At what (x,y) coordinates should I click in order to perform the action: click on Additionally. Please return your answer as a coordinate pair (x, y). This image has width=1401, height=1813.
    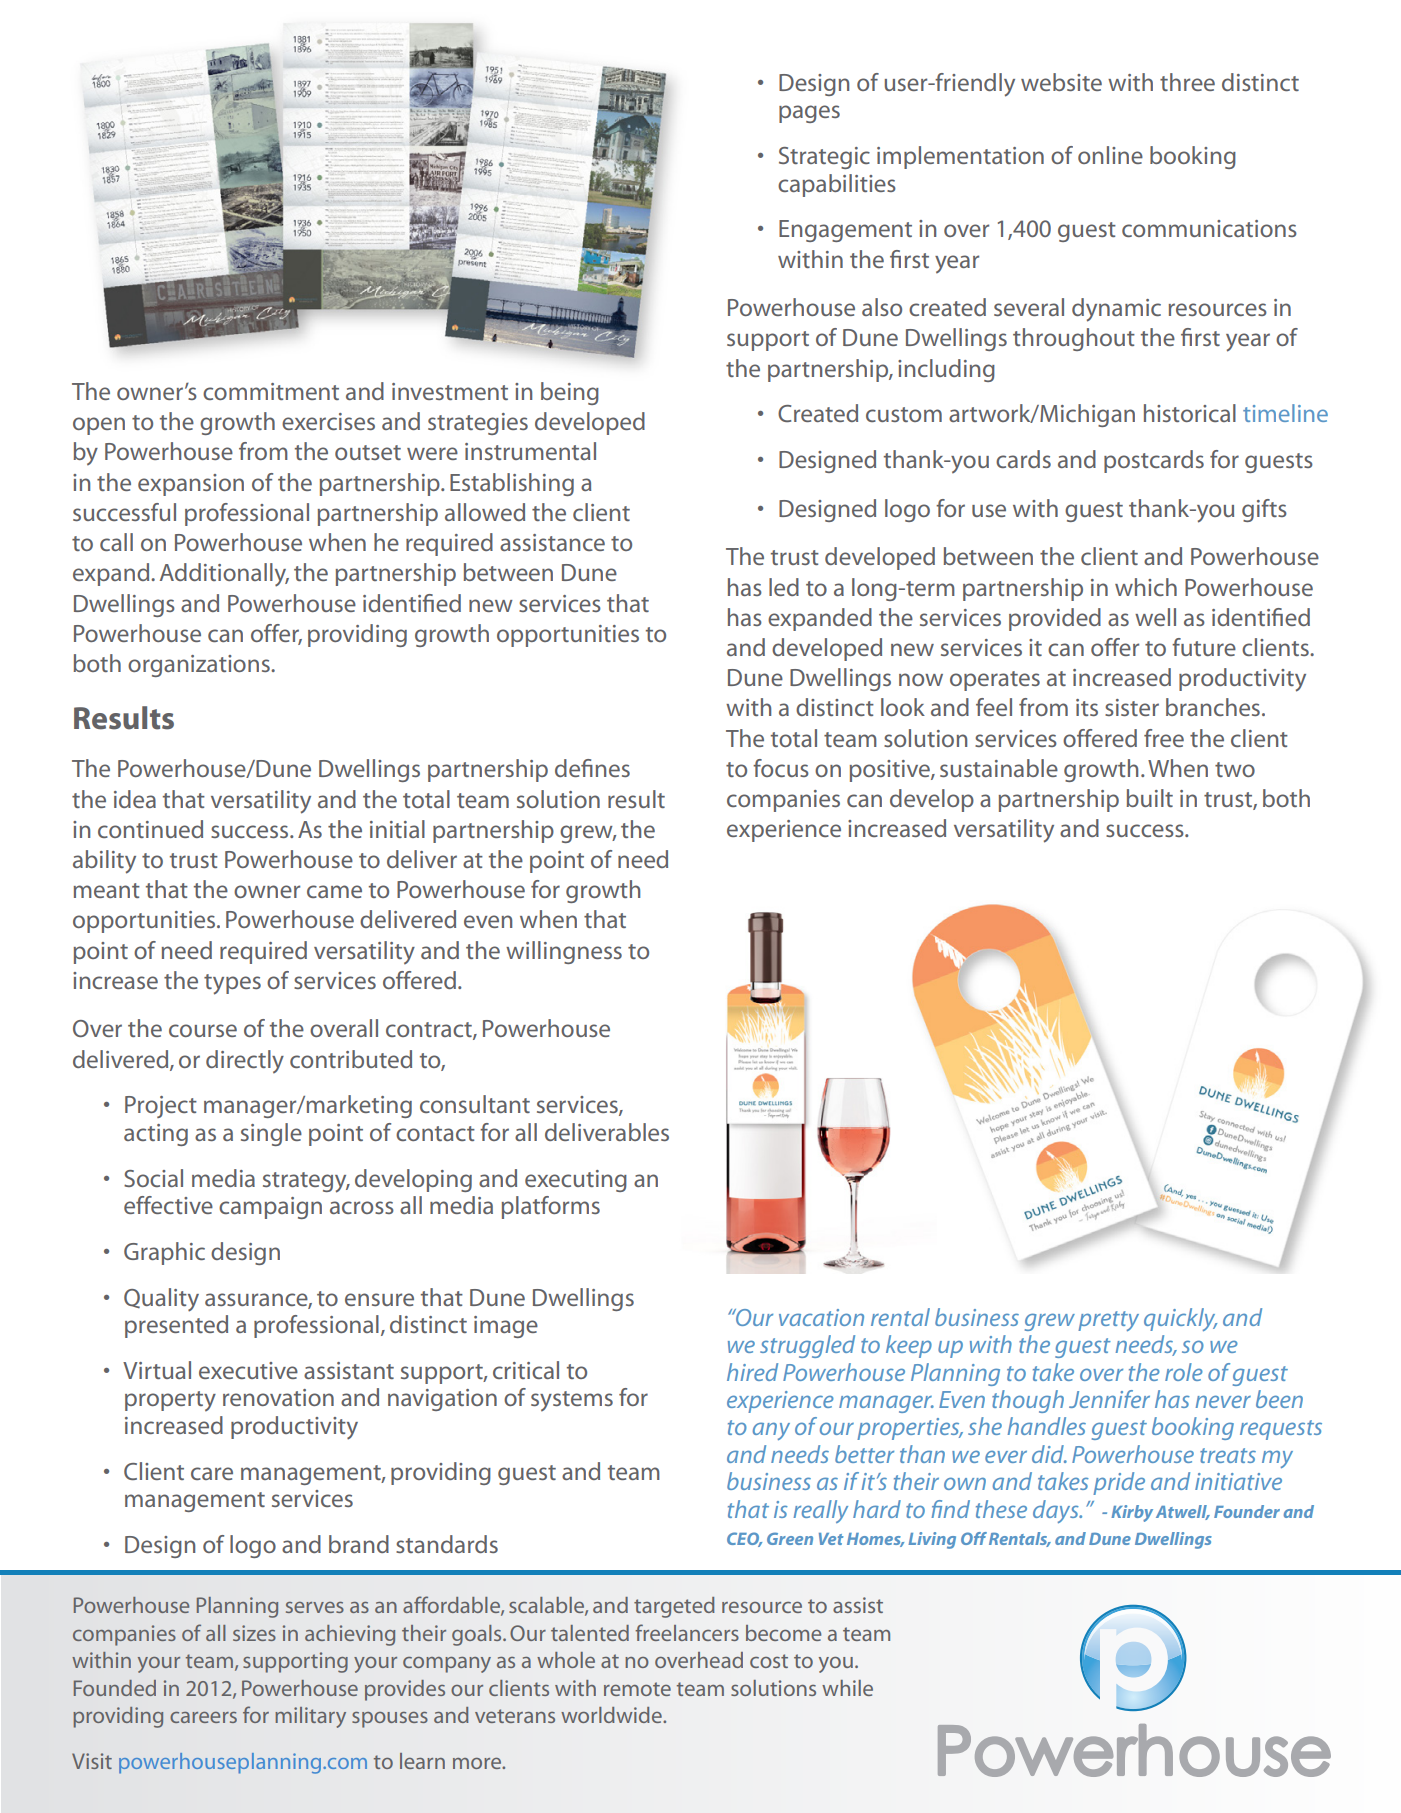
    Looking at the image, I should click on (224, 575).
